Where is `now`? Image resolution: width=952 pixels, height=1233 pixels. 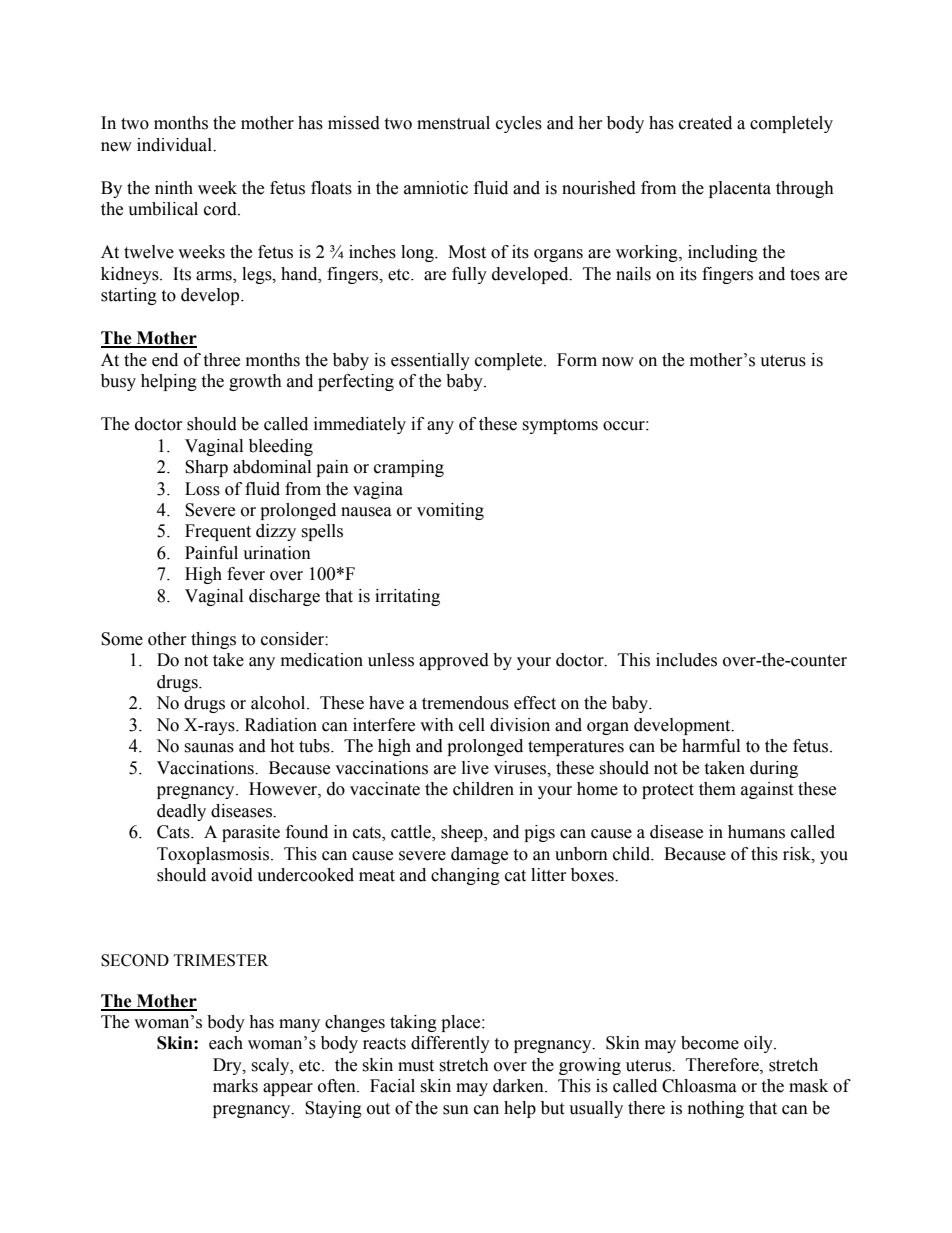
now is located at coordinates (618, 362).
